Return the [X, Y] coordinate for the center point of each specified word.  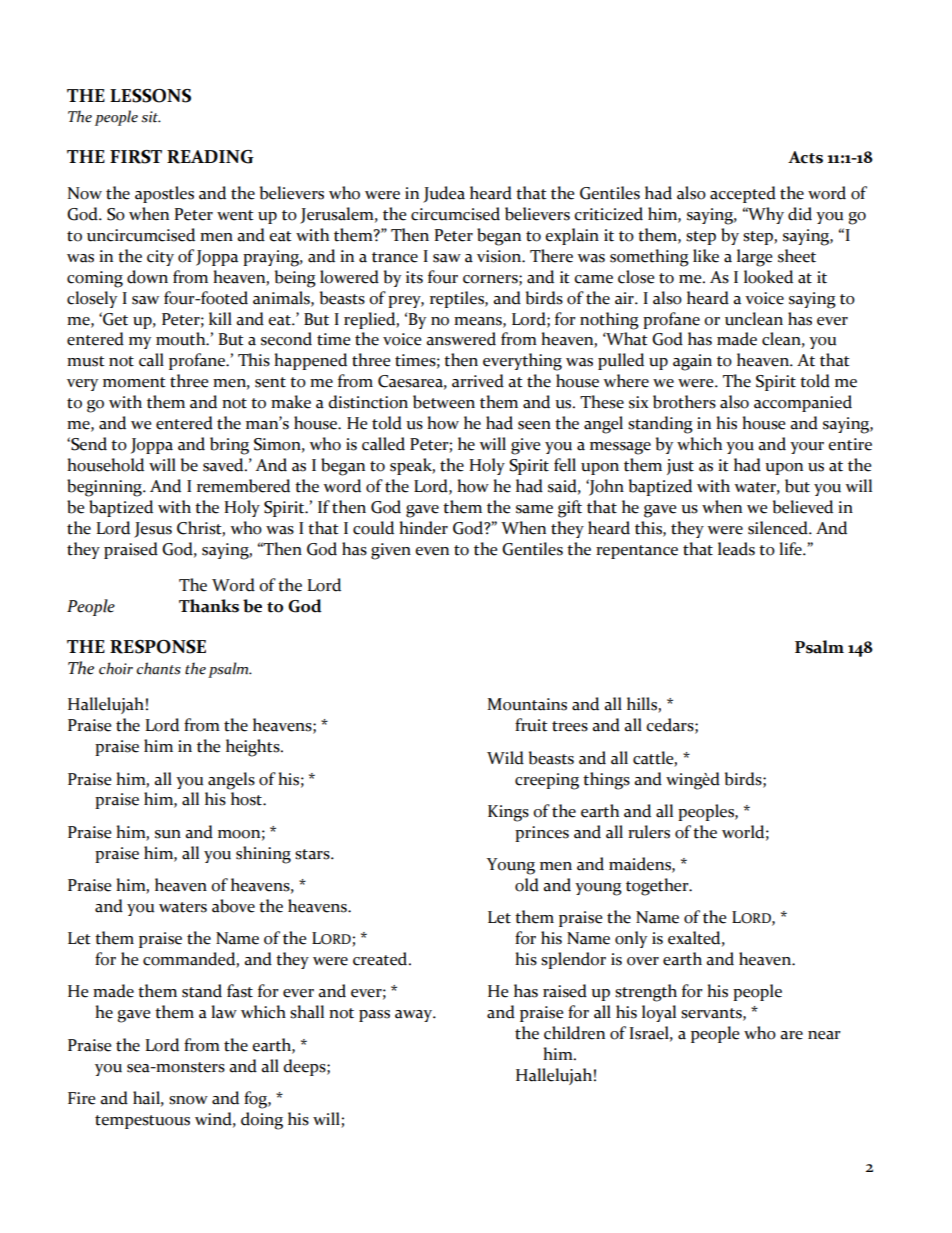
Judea [444, 194]
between [444, 402]
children [574, 1033]
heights [254, 748]
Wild [505, 758]
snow [188, 1100]
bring [229, 446]
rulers [649, 832]
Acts [805, 157]
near [824, 1035]
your [807, 448]
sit [151, 117]
